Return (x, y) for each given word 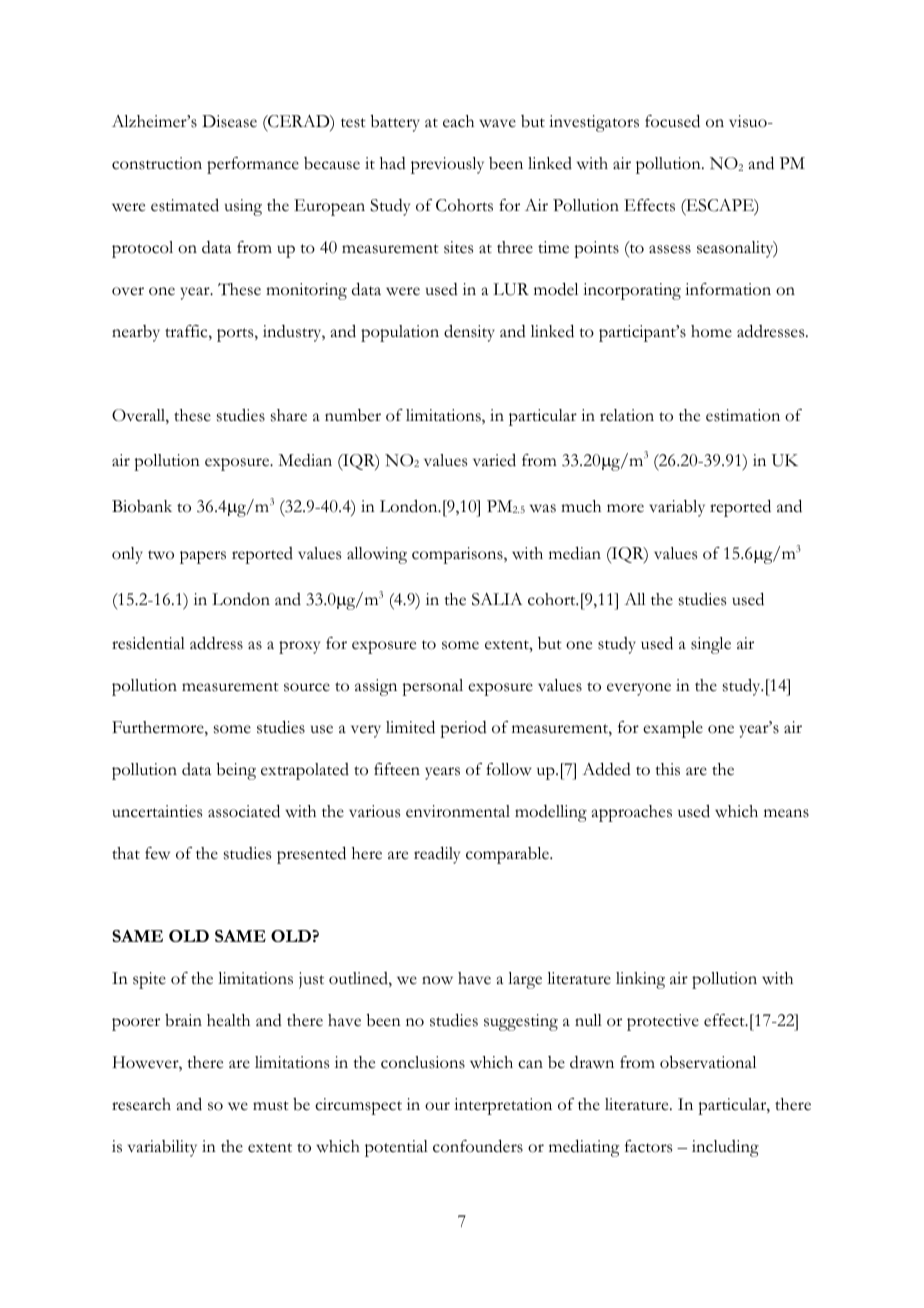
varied (494, 460)
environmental (458, 811)
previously (447, 165)
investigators (594, 123)
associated (244, 811)
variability (162, 1148)
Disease (229, 121)
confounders (478, 1146)
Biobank (142, 506)
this (667, 769)
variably (677, 508)
